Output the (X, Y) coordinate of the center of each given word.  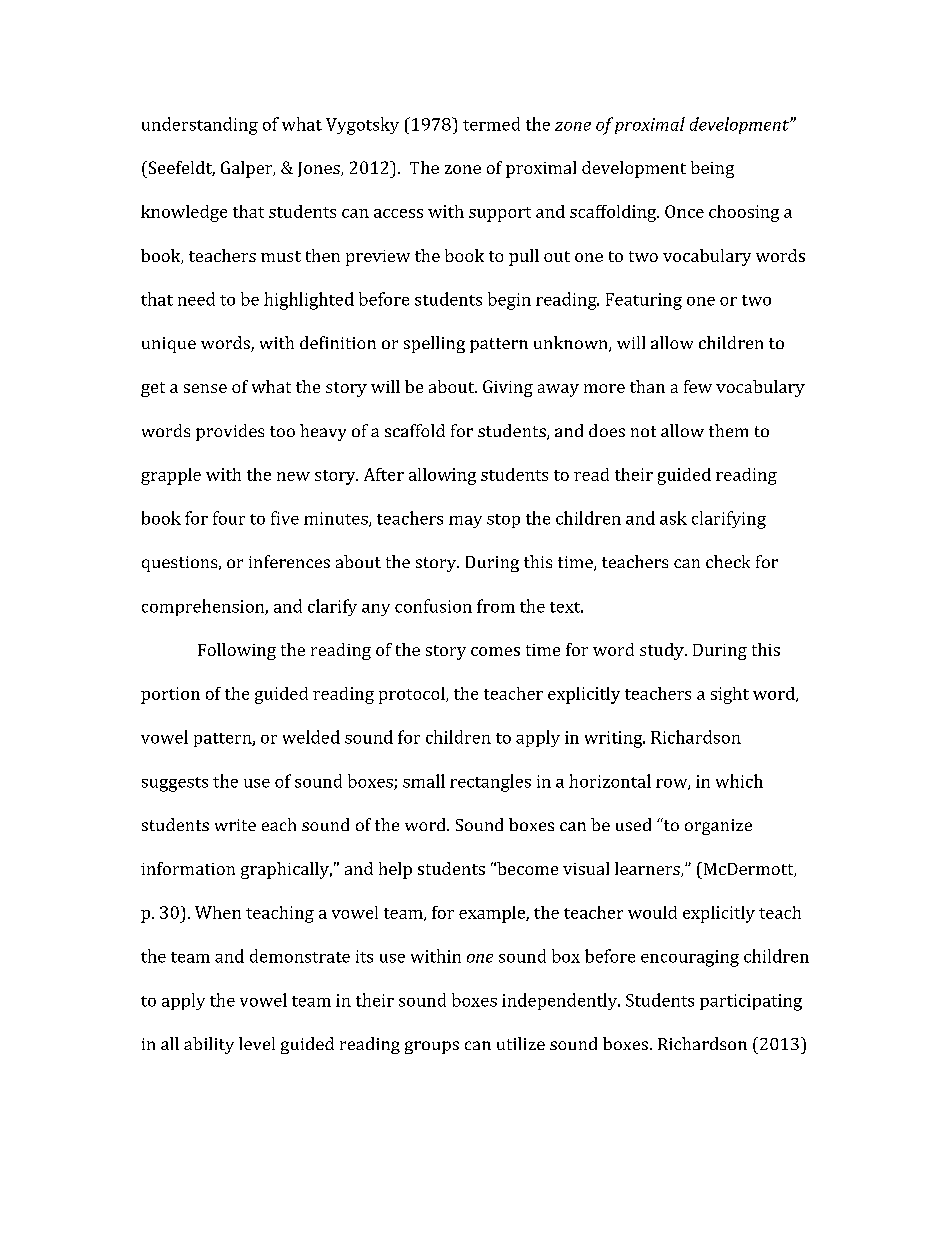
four (229, 518)
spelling (434, 344)
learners (648, 869)
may (465, 522)
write (235, 825)
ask (673, 518)
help (395, 870)
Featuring (644, 301)
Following (237, 651)
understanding (200, 126)
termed (491, 124)
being (712, 169)
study (663, 651)
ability (209, 1045)
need (196, 299)
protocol (413, 695)
